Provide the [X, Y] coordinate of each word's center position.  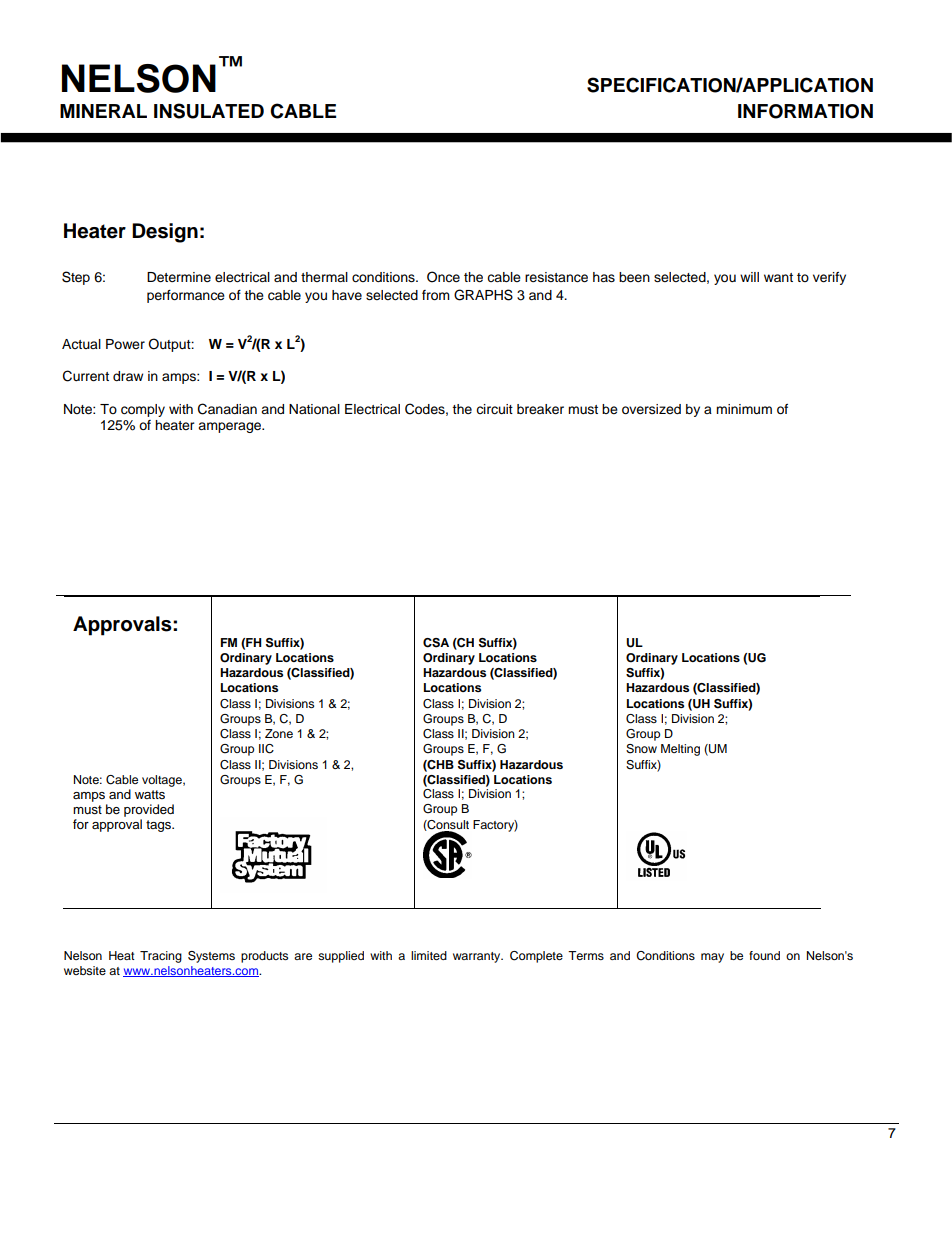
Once [443, 277]
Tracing [161, 957]
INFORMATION [805, 111]
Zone [279, 733]
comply [143, 410]
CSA [436, 643]
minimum [744, 409]
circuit [494, 409]
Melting [680, 750]
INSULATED [209, 111]
